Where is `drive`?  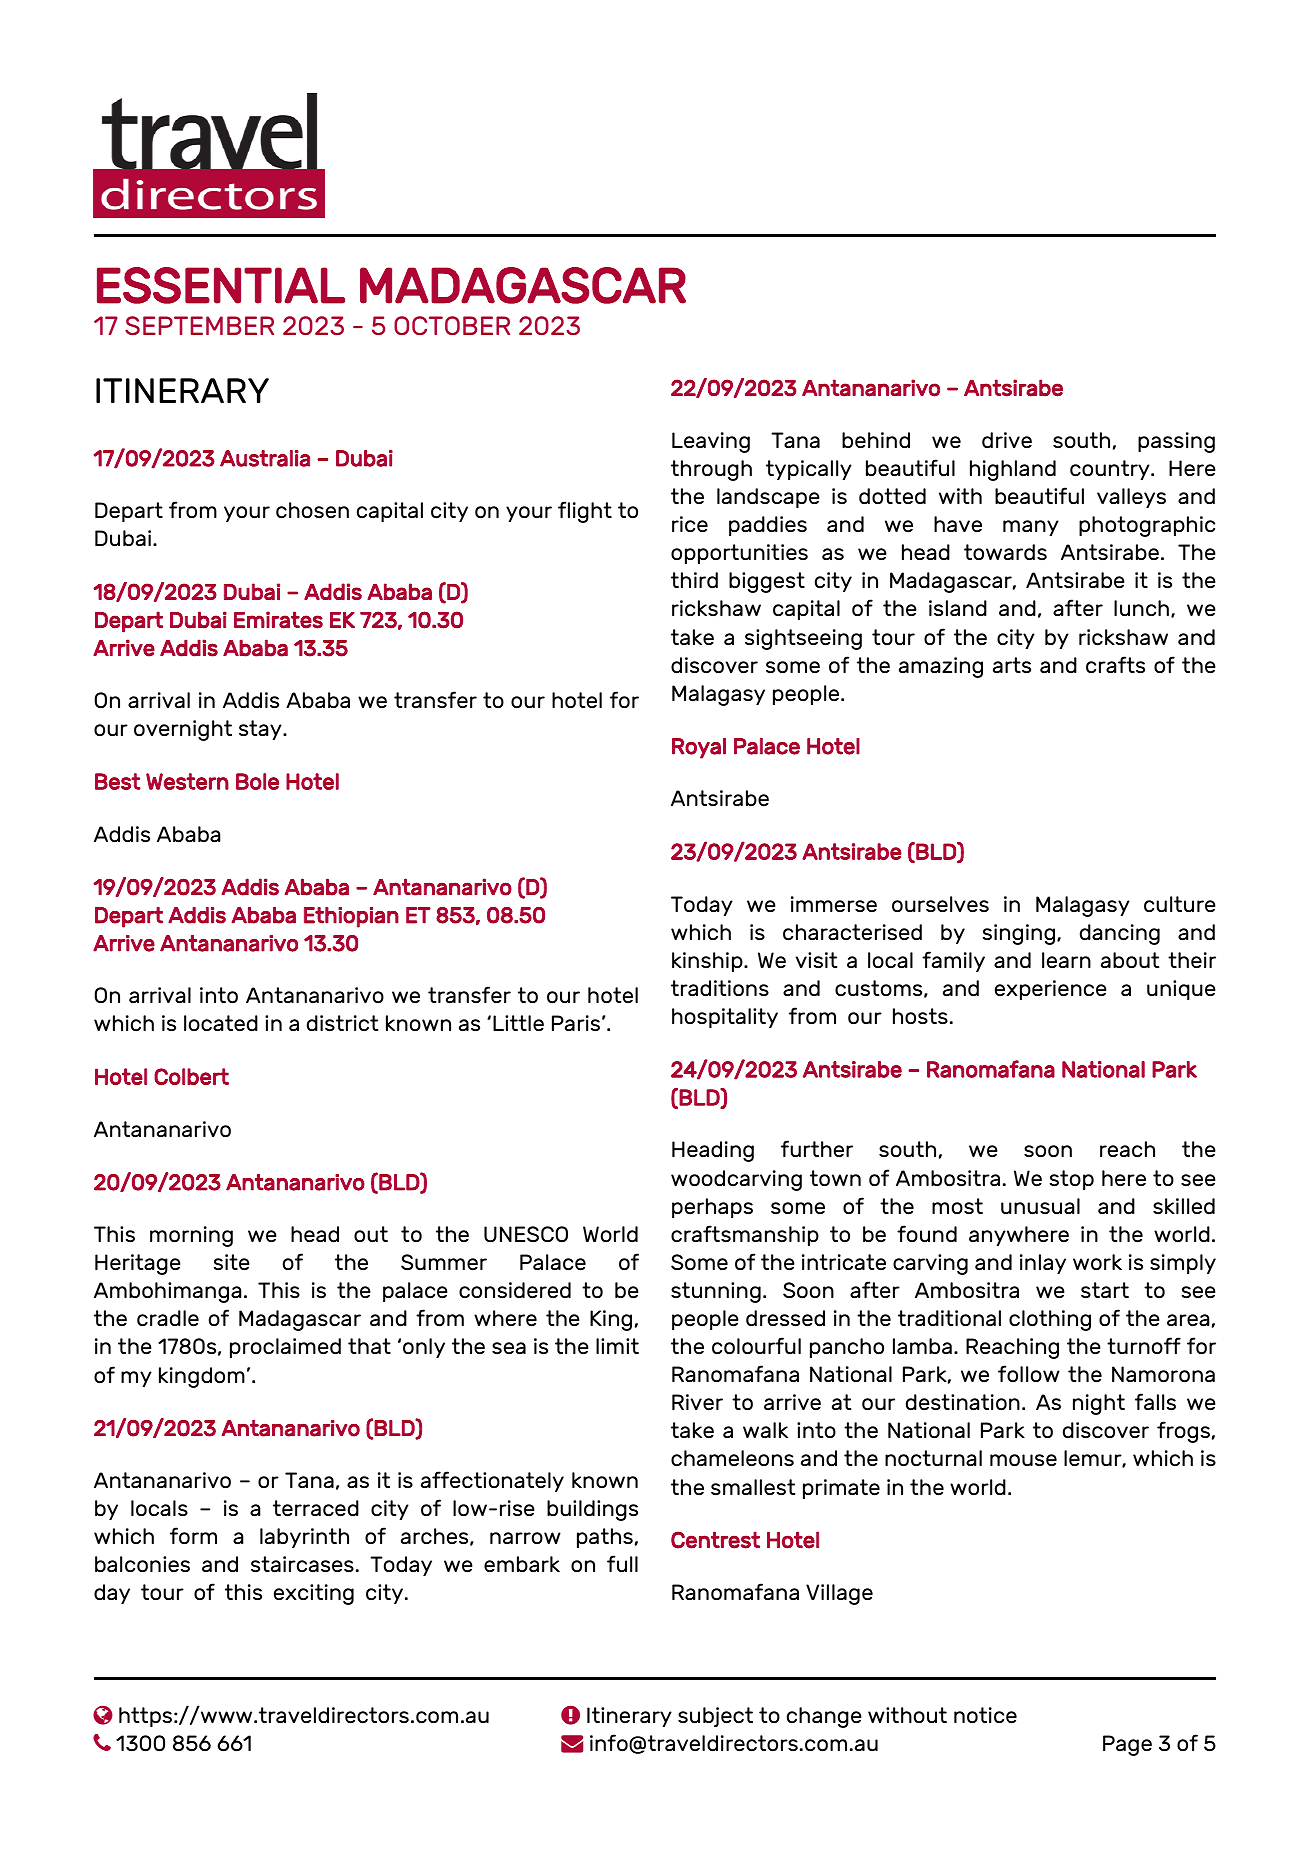 drive is located at coordinates (1007, 440).
